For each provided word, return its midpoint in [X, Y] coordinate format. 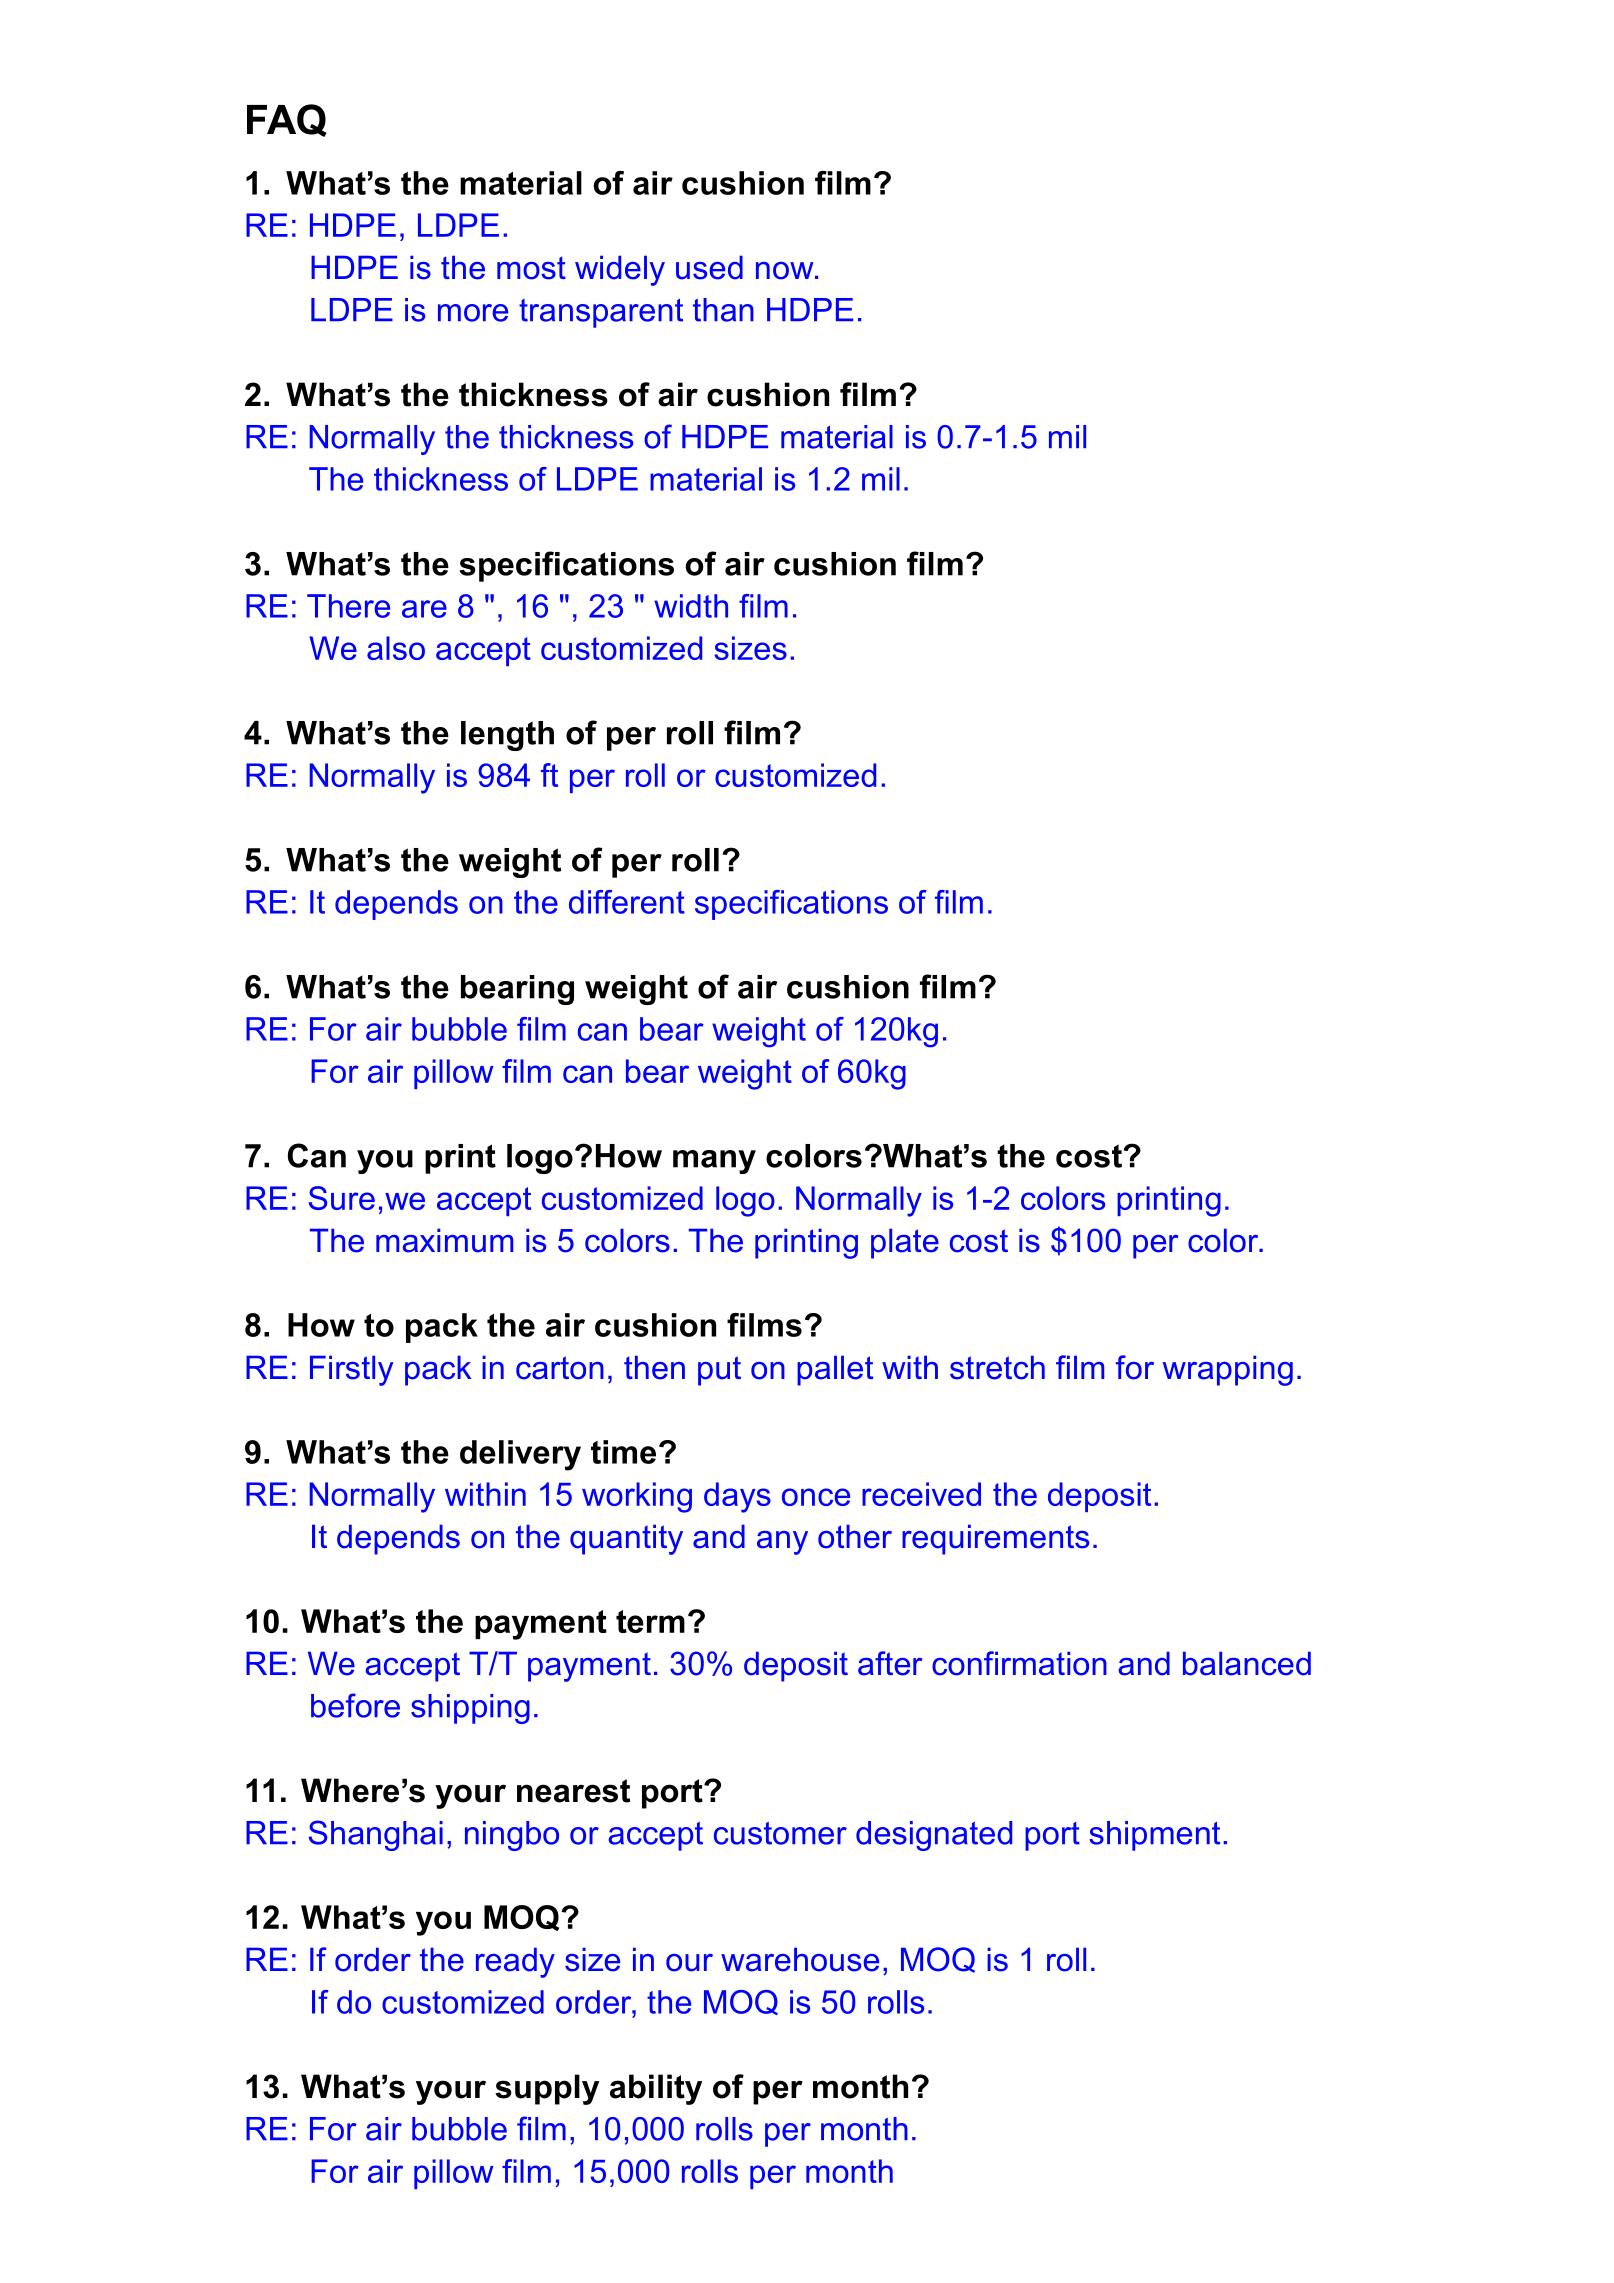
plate [905, 1243]
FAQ [287, 120]
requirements [995, 1539]
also [396, 648]
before [355, 1705]
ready [515, 1962]
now [786, 271]
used [709, 267]
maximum [444, 1240]
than [723, 310]
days [737, 1497]
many [714, 1162]
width [691, 606]
